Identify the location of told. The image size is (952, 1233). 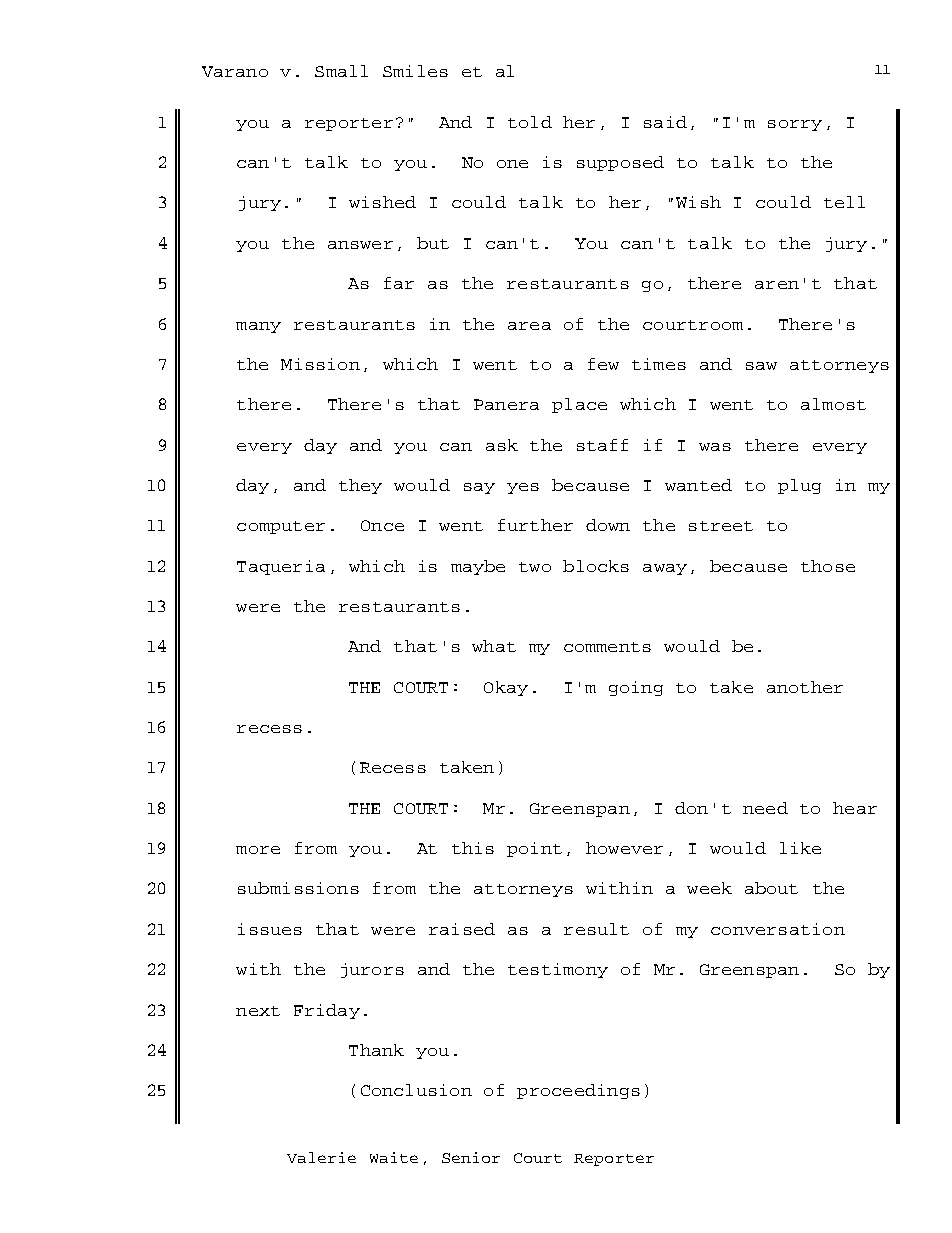
(530, 122).
